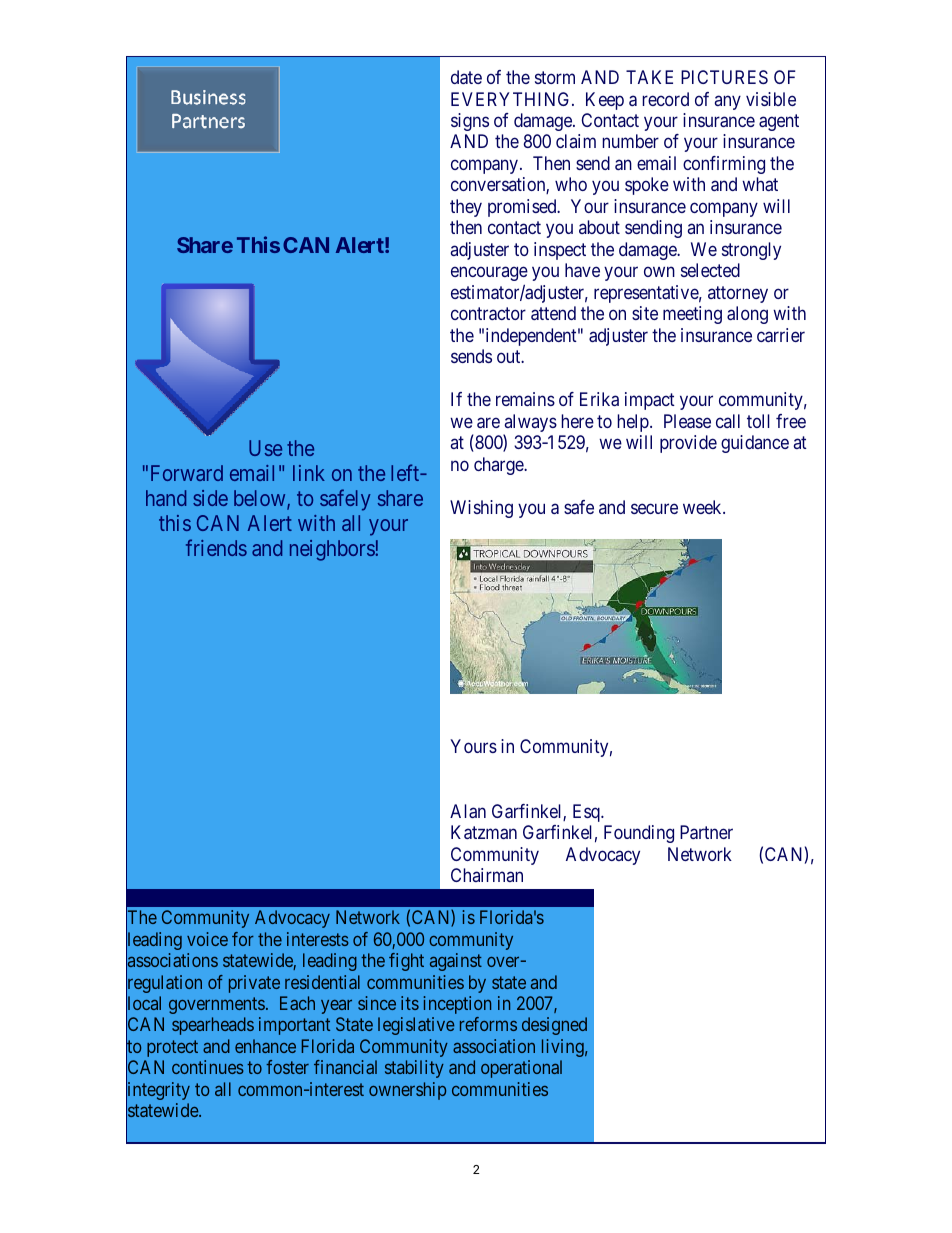  I want to click on enhance, so click(265, 1046).
